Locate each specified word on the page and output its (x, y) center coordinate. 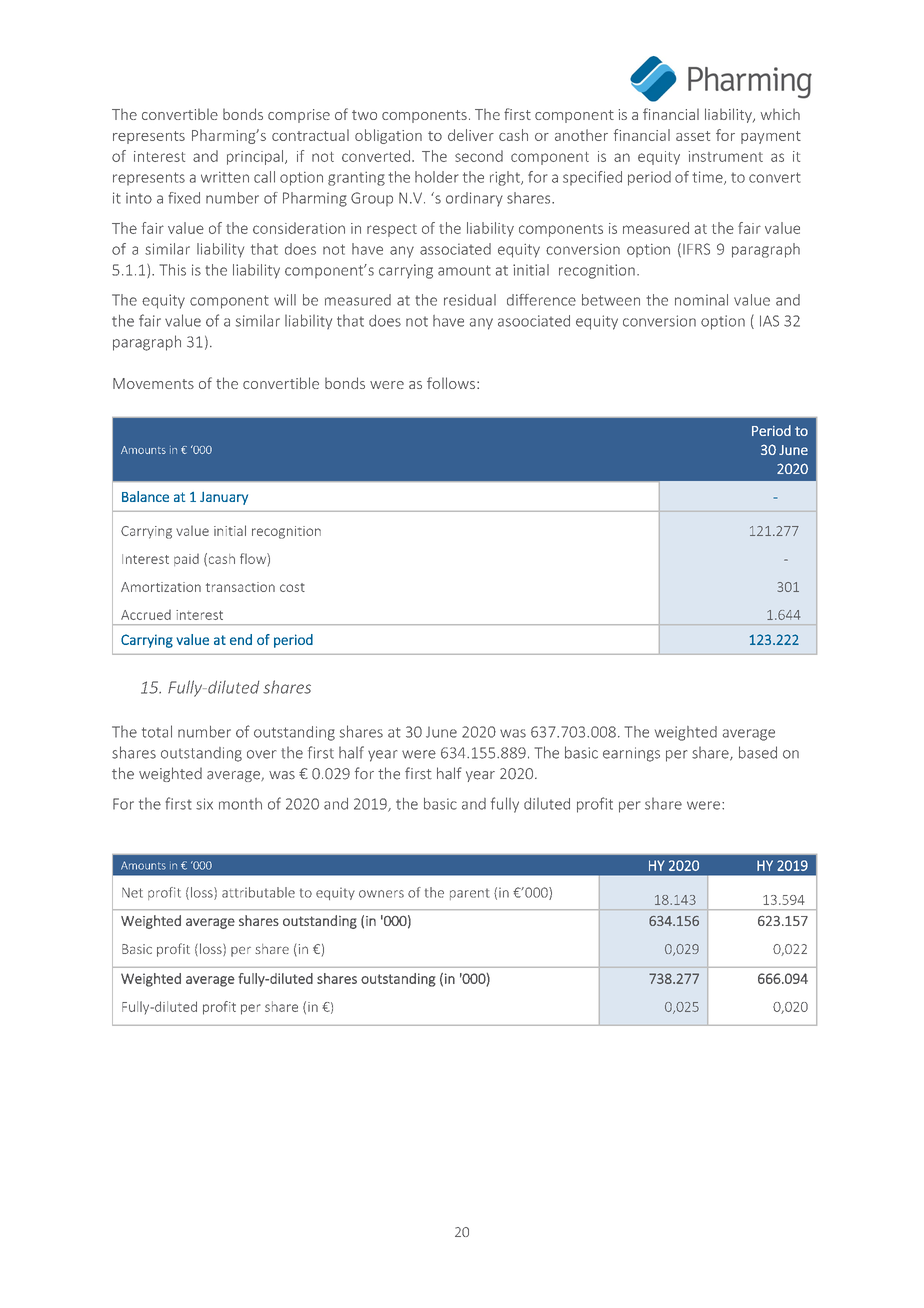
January (224, 498)
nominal (701, 300)
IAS (769, 321)
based (758, 752)
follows (451, 383)
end (241, 639)
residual (470, 300)
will (285, 300)
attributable (258, 892)
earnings (631, 754)
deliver (471, 135)
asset (693, 136)
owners (381, 894)
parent (469, 894)
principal (256, 157)
